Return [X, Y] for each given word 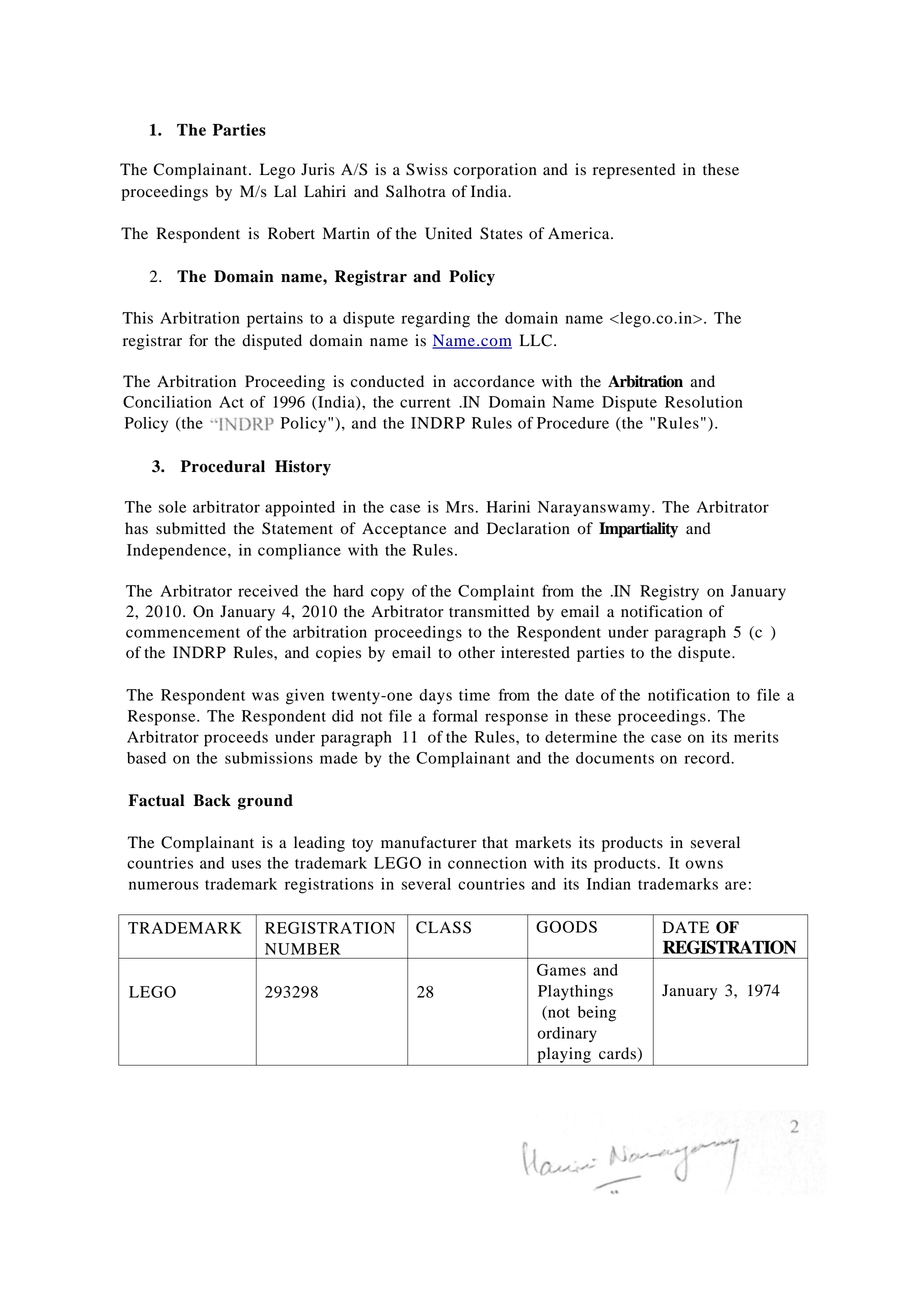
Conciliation [167, 402]
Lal [285, 191]
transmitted [489, 611]
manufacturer [429, 842]
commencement [183, 633]
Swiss [427, 169]
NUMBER [302, 949]
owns [704, 864]
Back [212, 800]
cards [618, 1054]
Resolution [704, 402]
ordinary [567, 1035]
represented [634, 171]
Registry [669, 593]
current [425, 403]
